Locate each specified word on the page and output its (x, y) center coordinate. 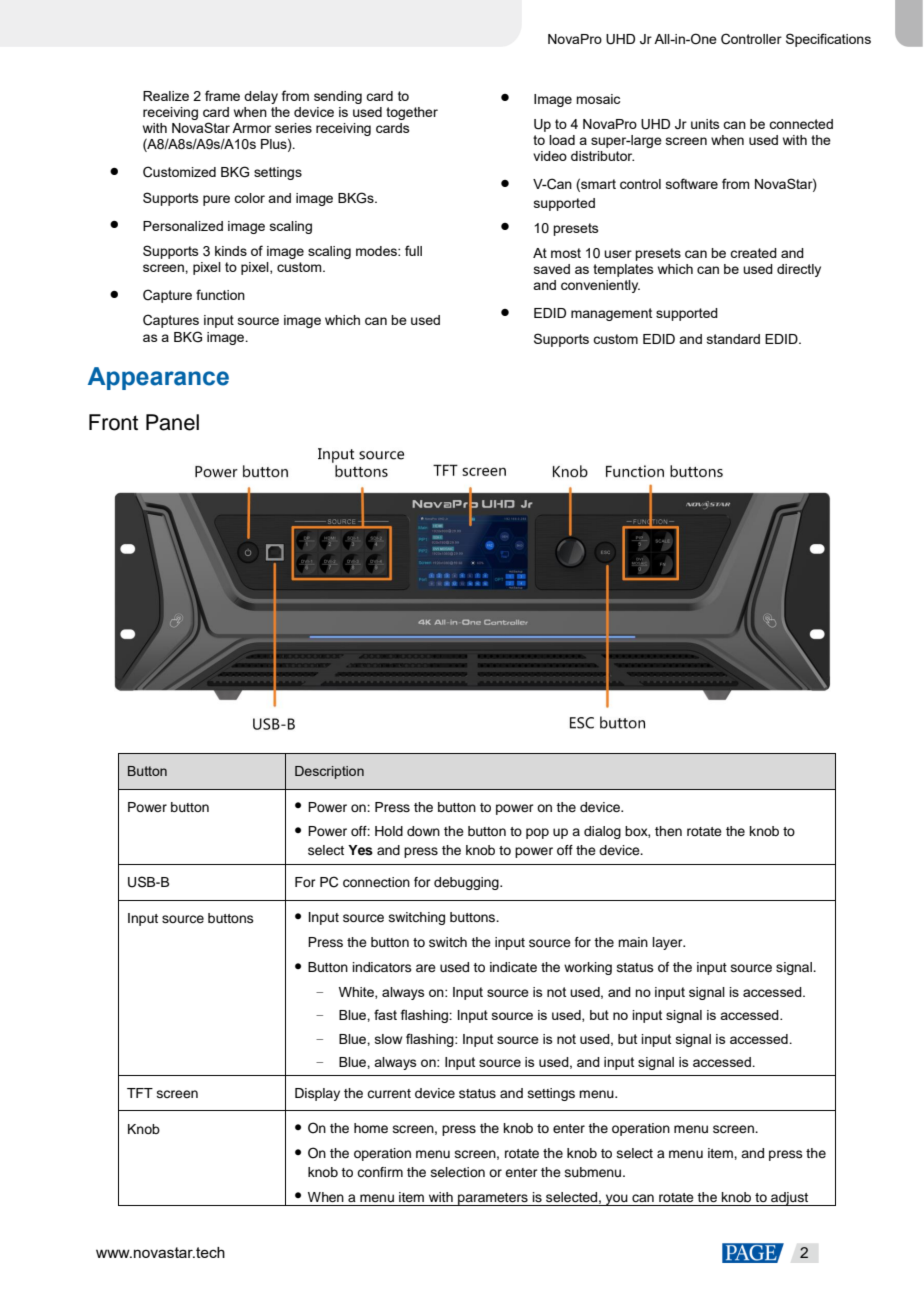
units (705, 124)
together (412, 113)
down (423, 831)
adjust (789, 1199)
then (668, 831)
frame (222, 95)
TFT (140, 1093)
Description (329, 772)
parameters (493, 1199)
